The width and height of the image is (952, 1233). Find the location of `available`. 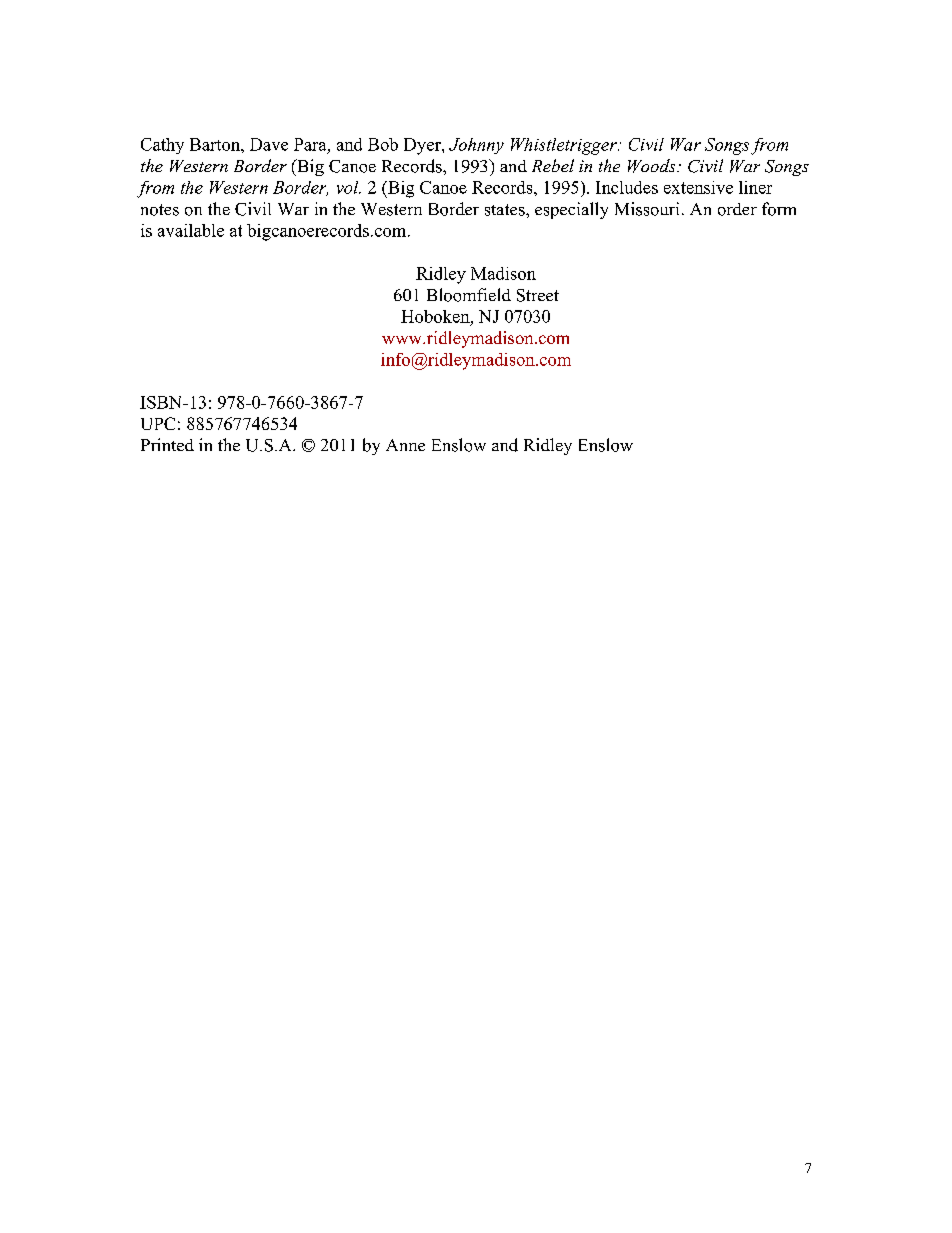

available is located at coordinates (191, 230).
